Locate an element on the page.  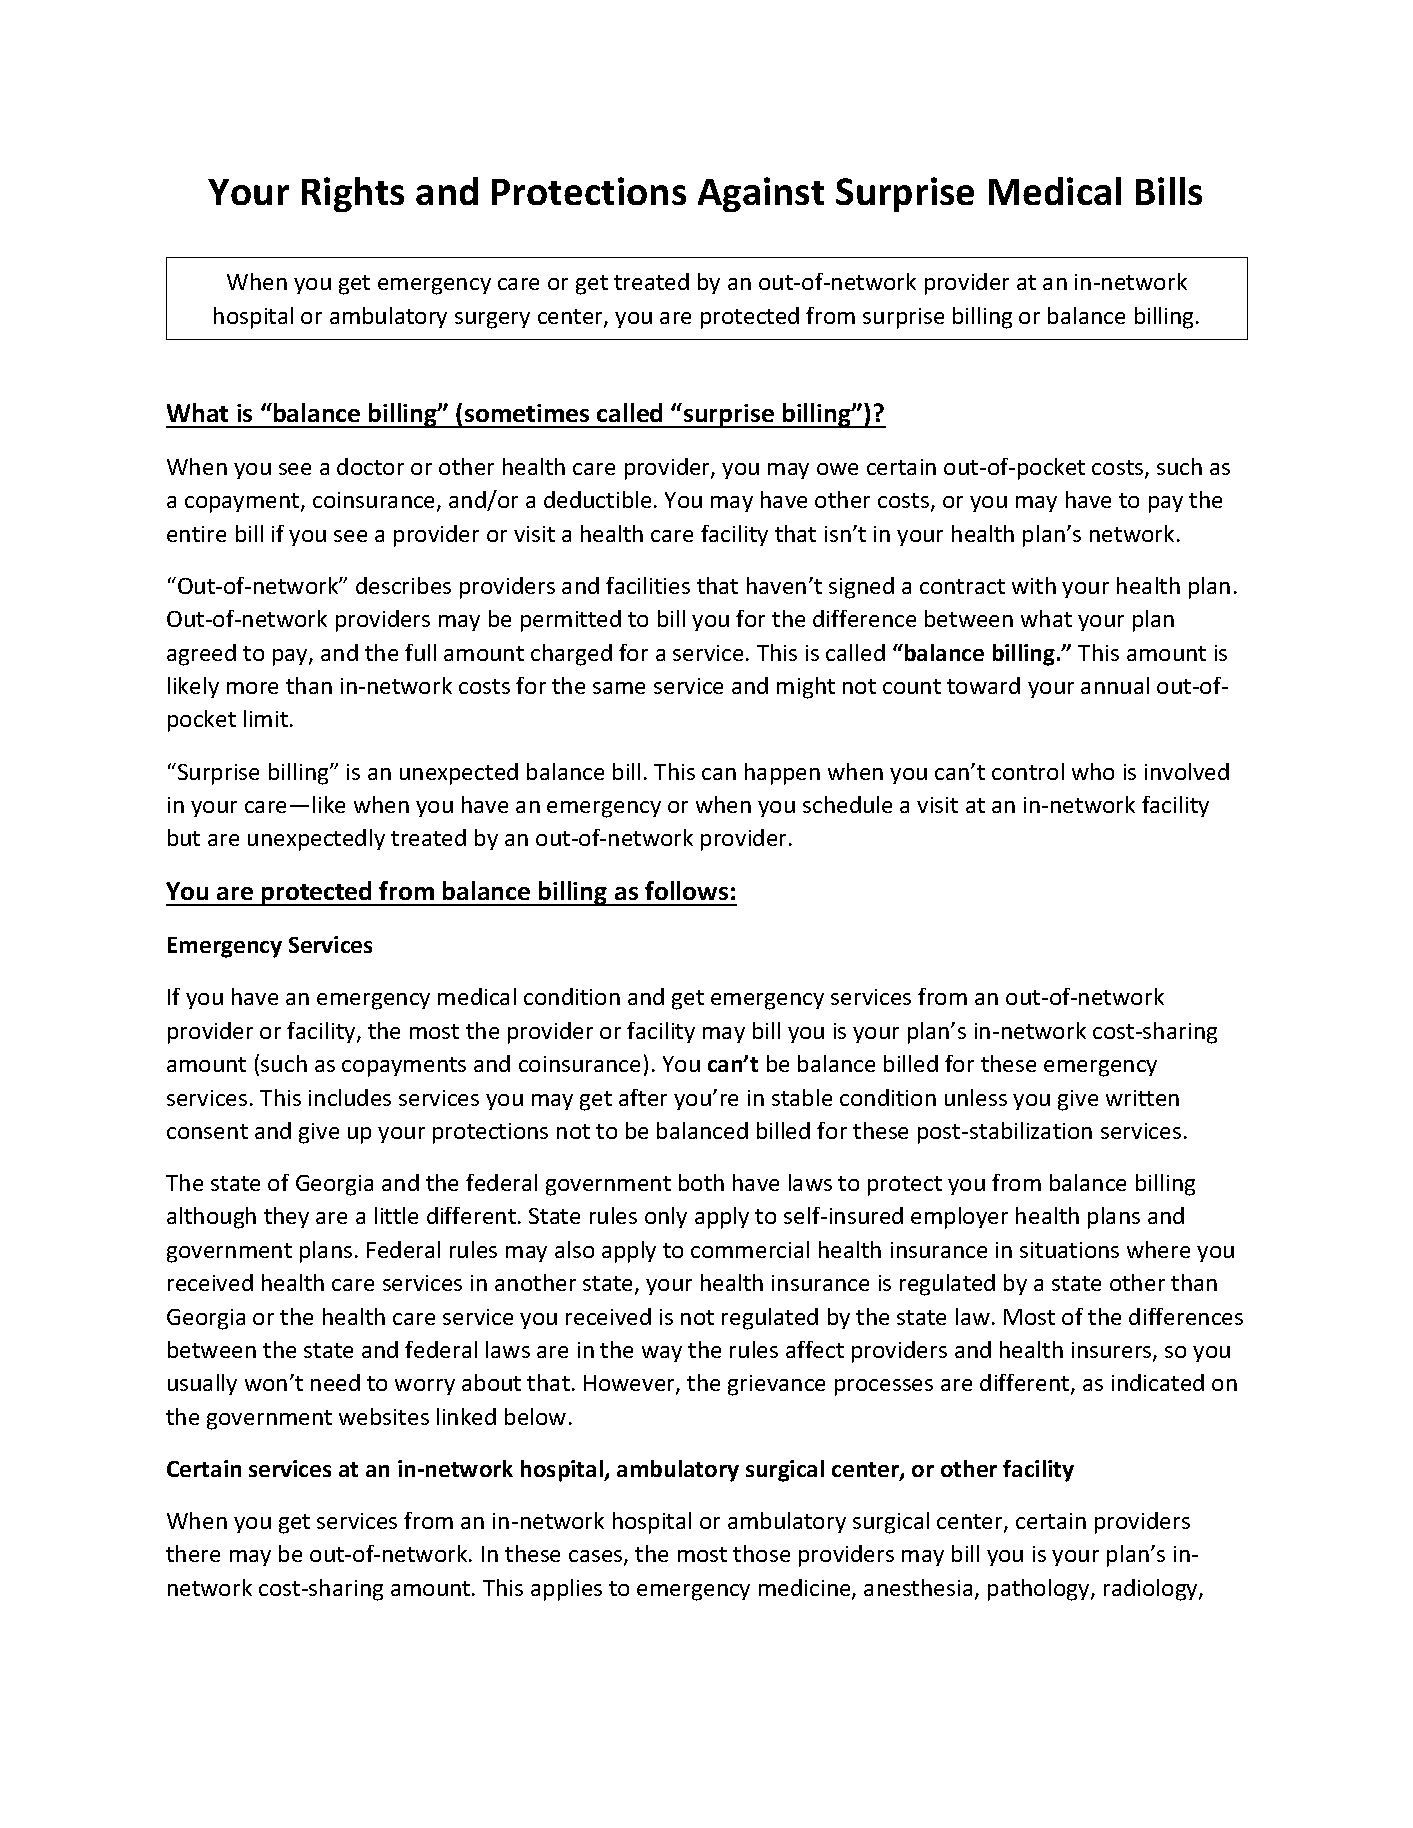
Against is located at coordinates (761, 194).
